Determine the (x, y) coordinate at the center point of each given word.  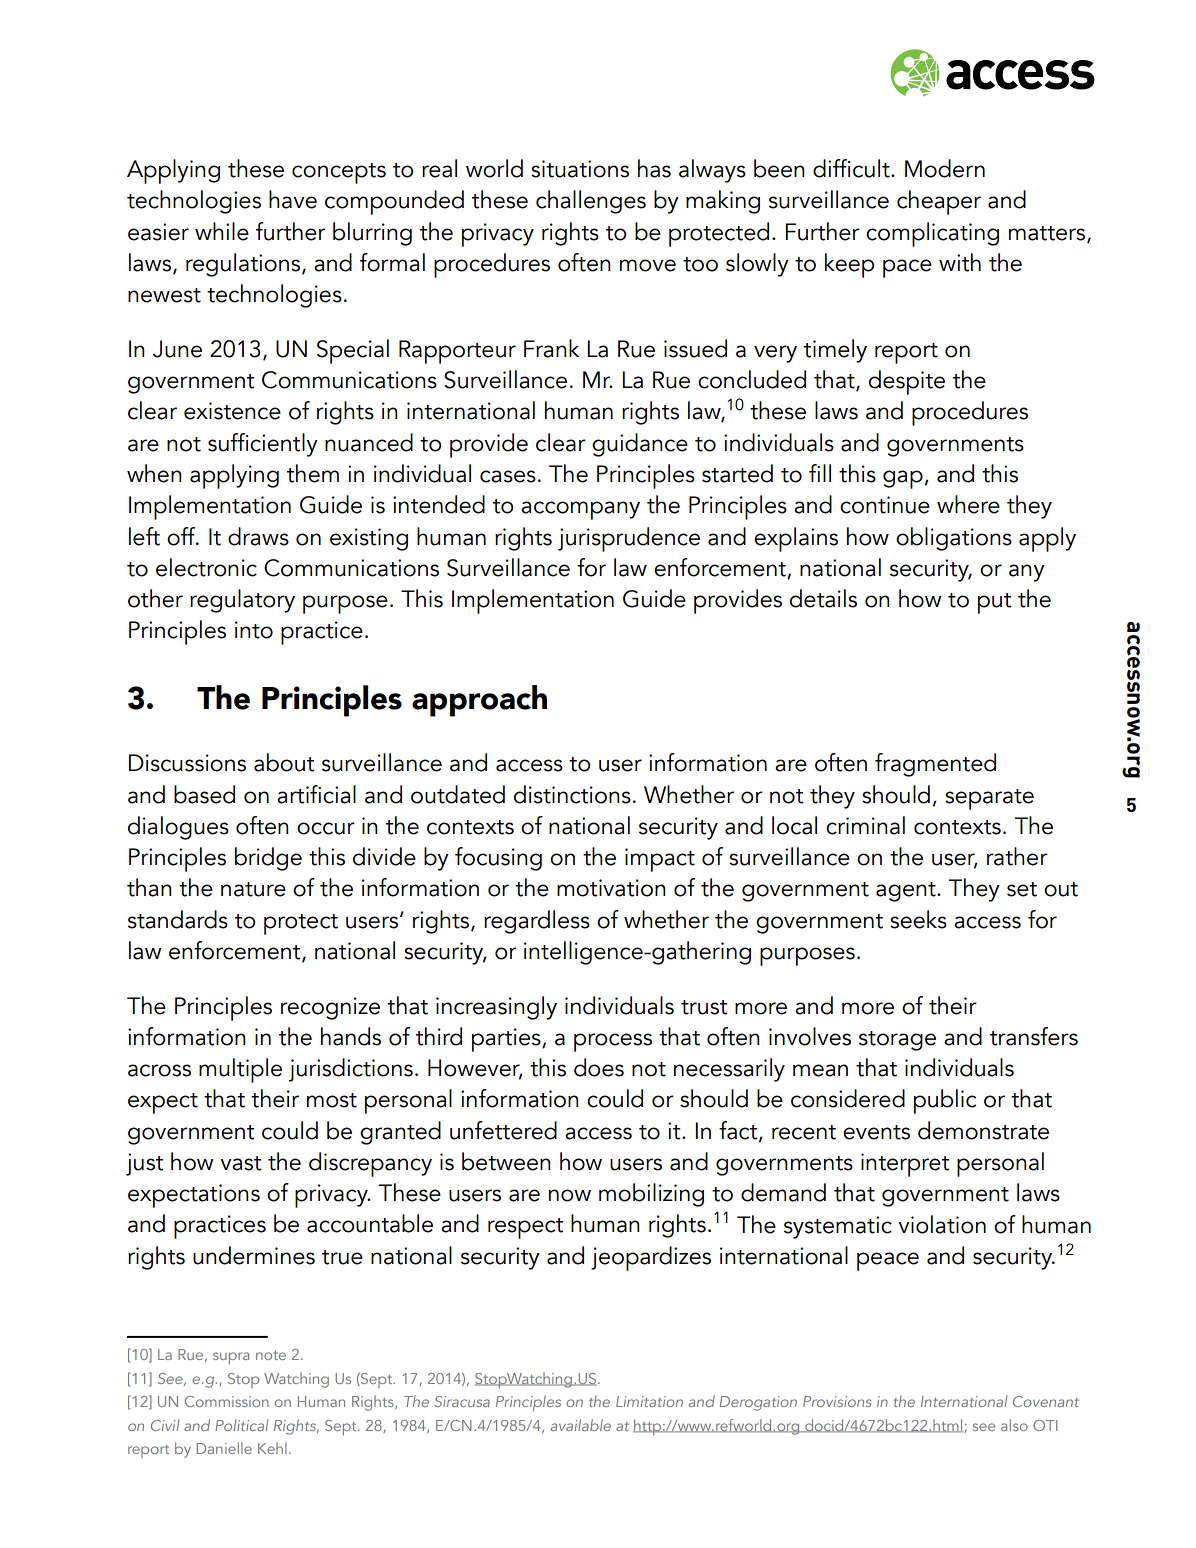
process (613, 1042)
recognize (330, 1008)
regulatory (242, 601)
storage (897, 1041)
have (293, 199)
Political (241, 1425)
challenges (591, 202)
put (995, 603)
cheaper (939, 202)
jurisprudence (629, 539)
